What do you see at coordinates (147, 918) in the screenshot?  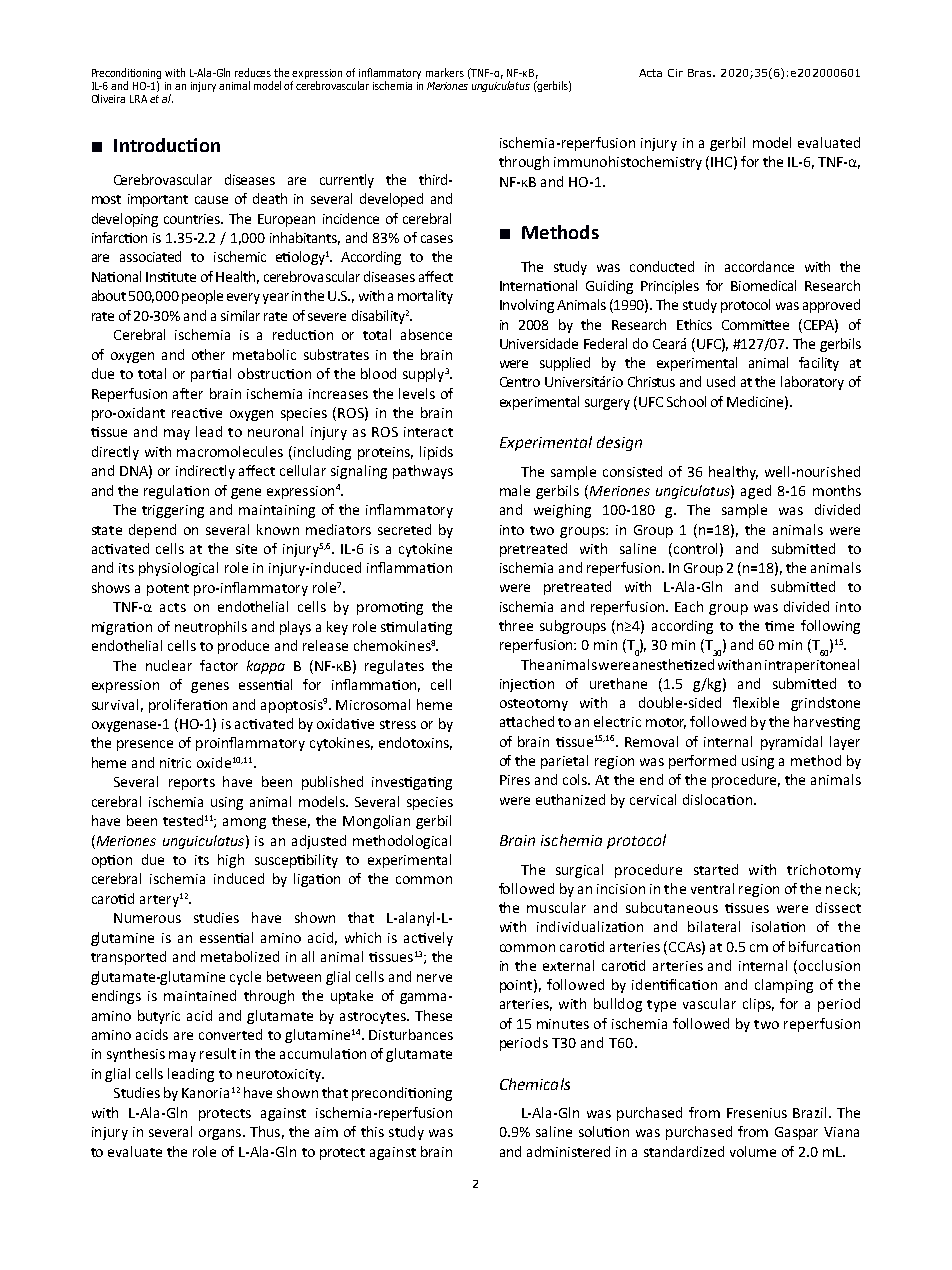 I see `Numerous` at bounding box center [147, 918].
